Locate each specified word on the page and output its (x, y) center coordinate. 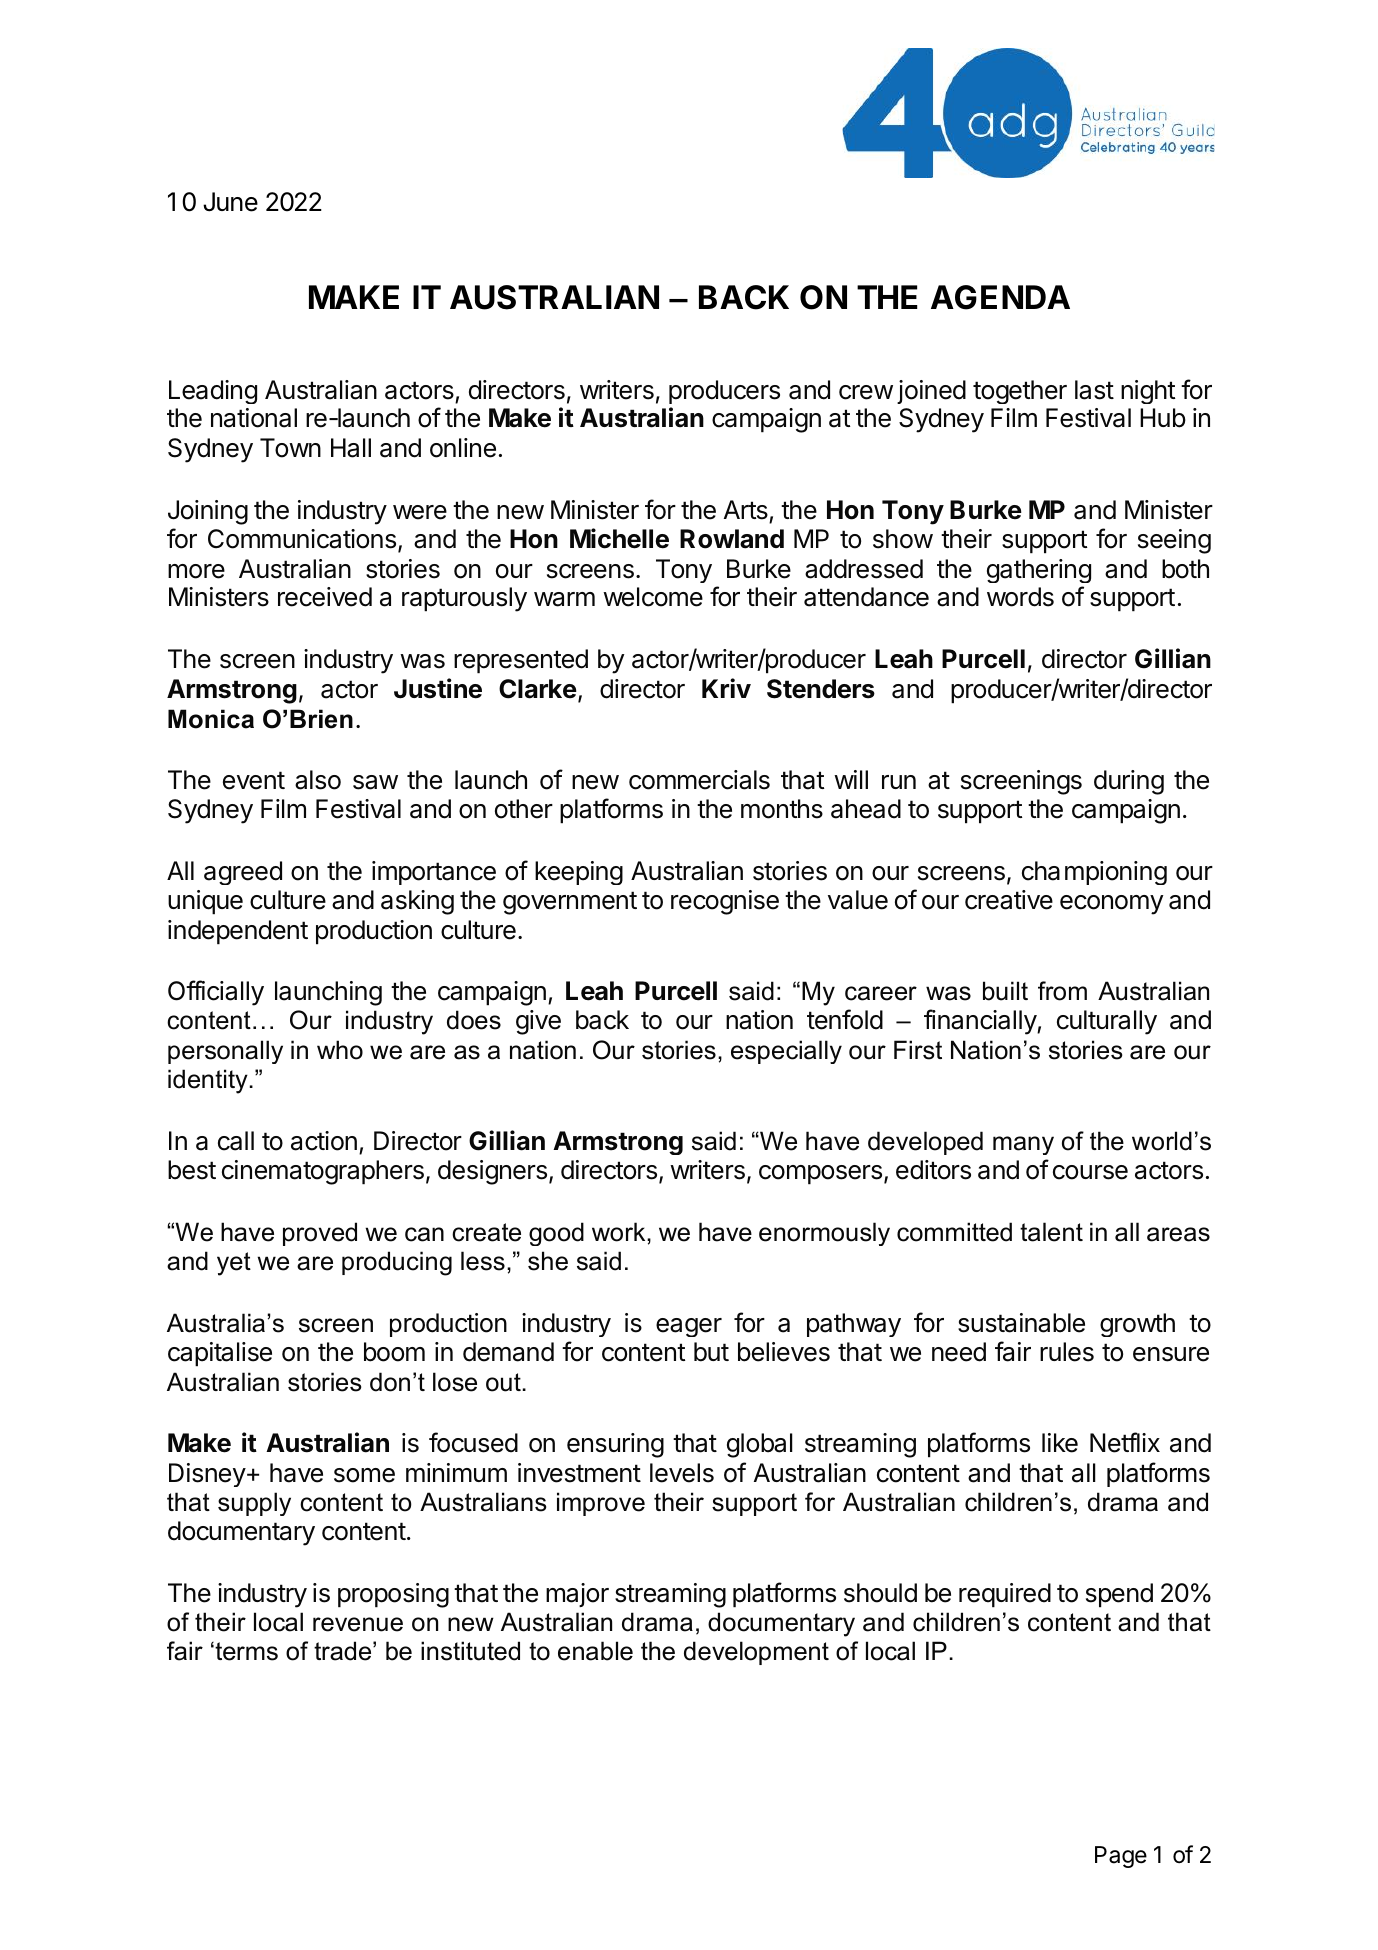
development (756, 1653)
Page (1121, 1857)
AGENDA (1000, 297)
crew (866, 392)
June (230, 202)
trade (344, 1651)
